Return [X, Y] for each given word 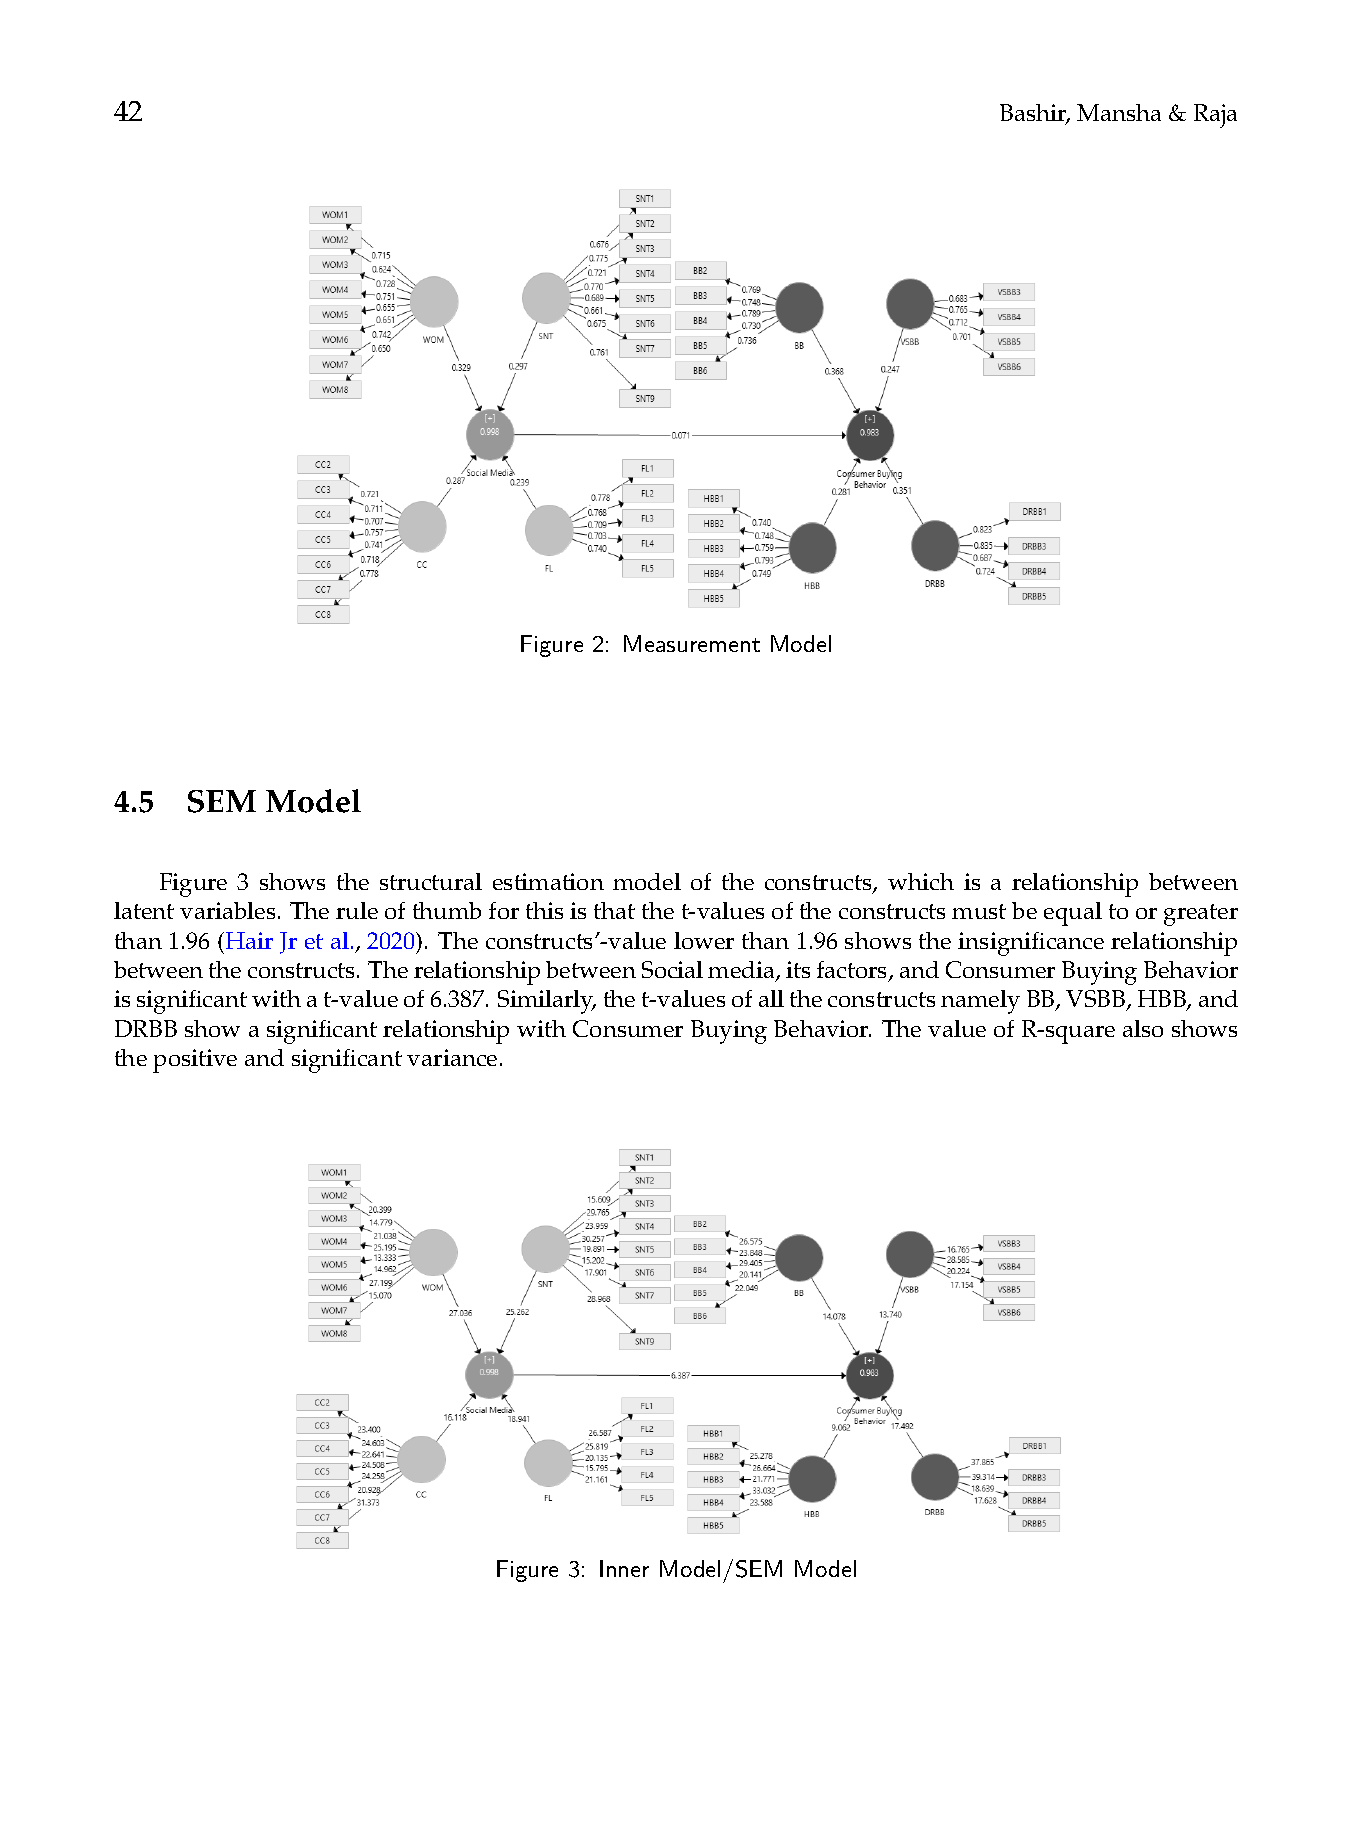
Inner [624, 1568]
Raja [1215, 116]
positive [195, 1061]
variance [452, 1057]
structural [431, 881]
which [921, 881]
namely [980, 1002]
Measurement [692, 643]
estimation [548, 881]
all [771, 998]
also [1143, 1028]
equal [1073, 914]
